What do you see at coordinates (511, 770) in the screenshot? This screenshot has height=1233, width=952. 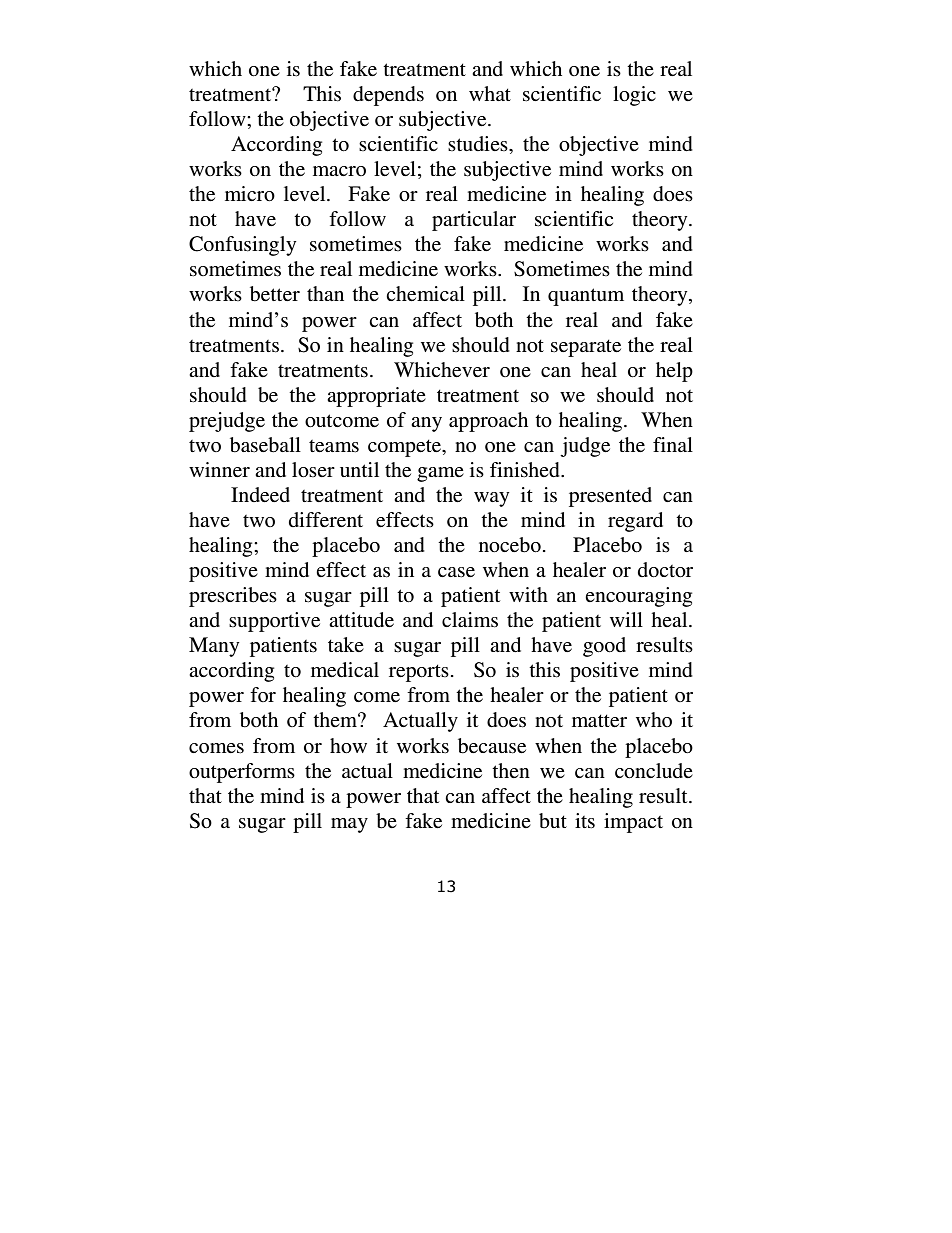 I see `then` at bounding box center [511, 770].
